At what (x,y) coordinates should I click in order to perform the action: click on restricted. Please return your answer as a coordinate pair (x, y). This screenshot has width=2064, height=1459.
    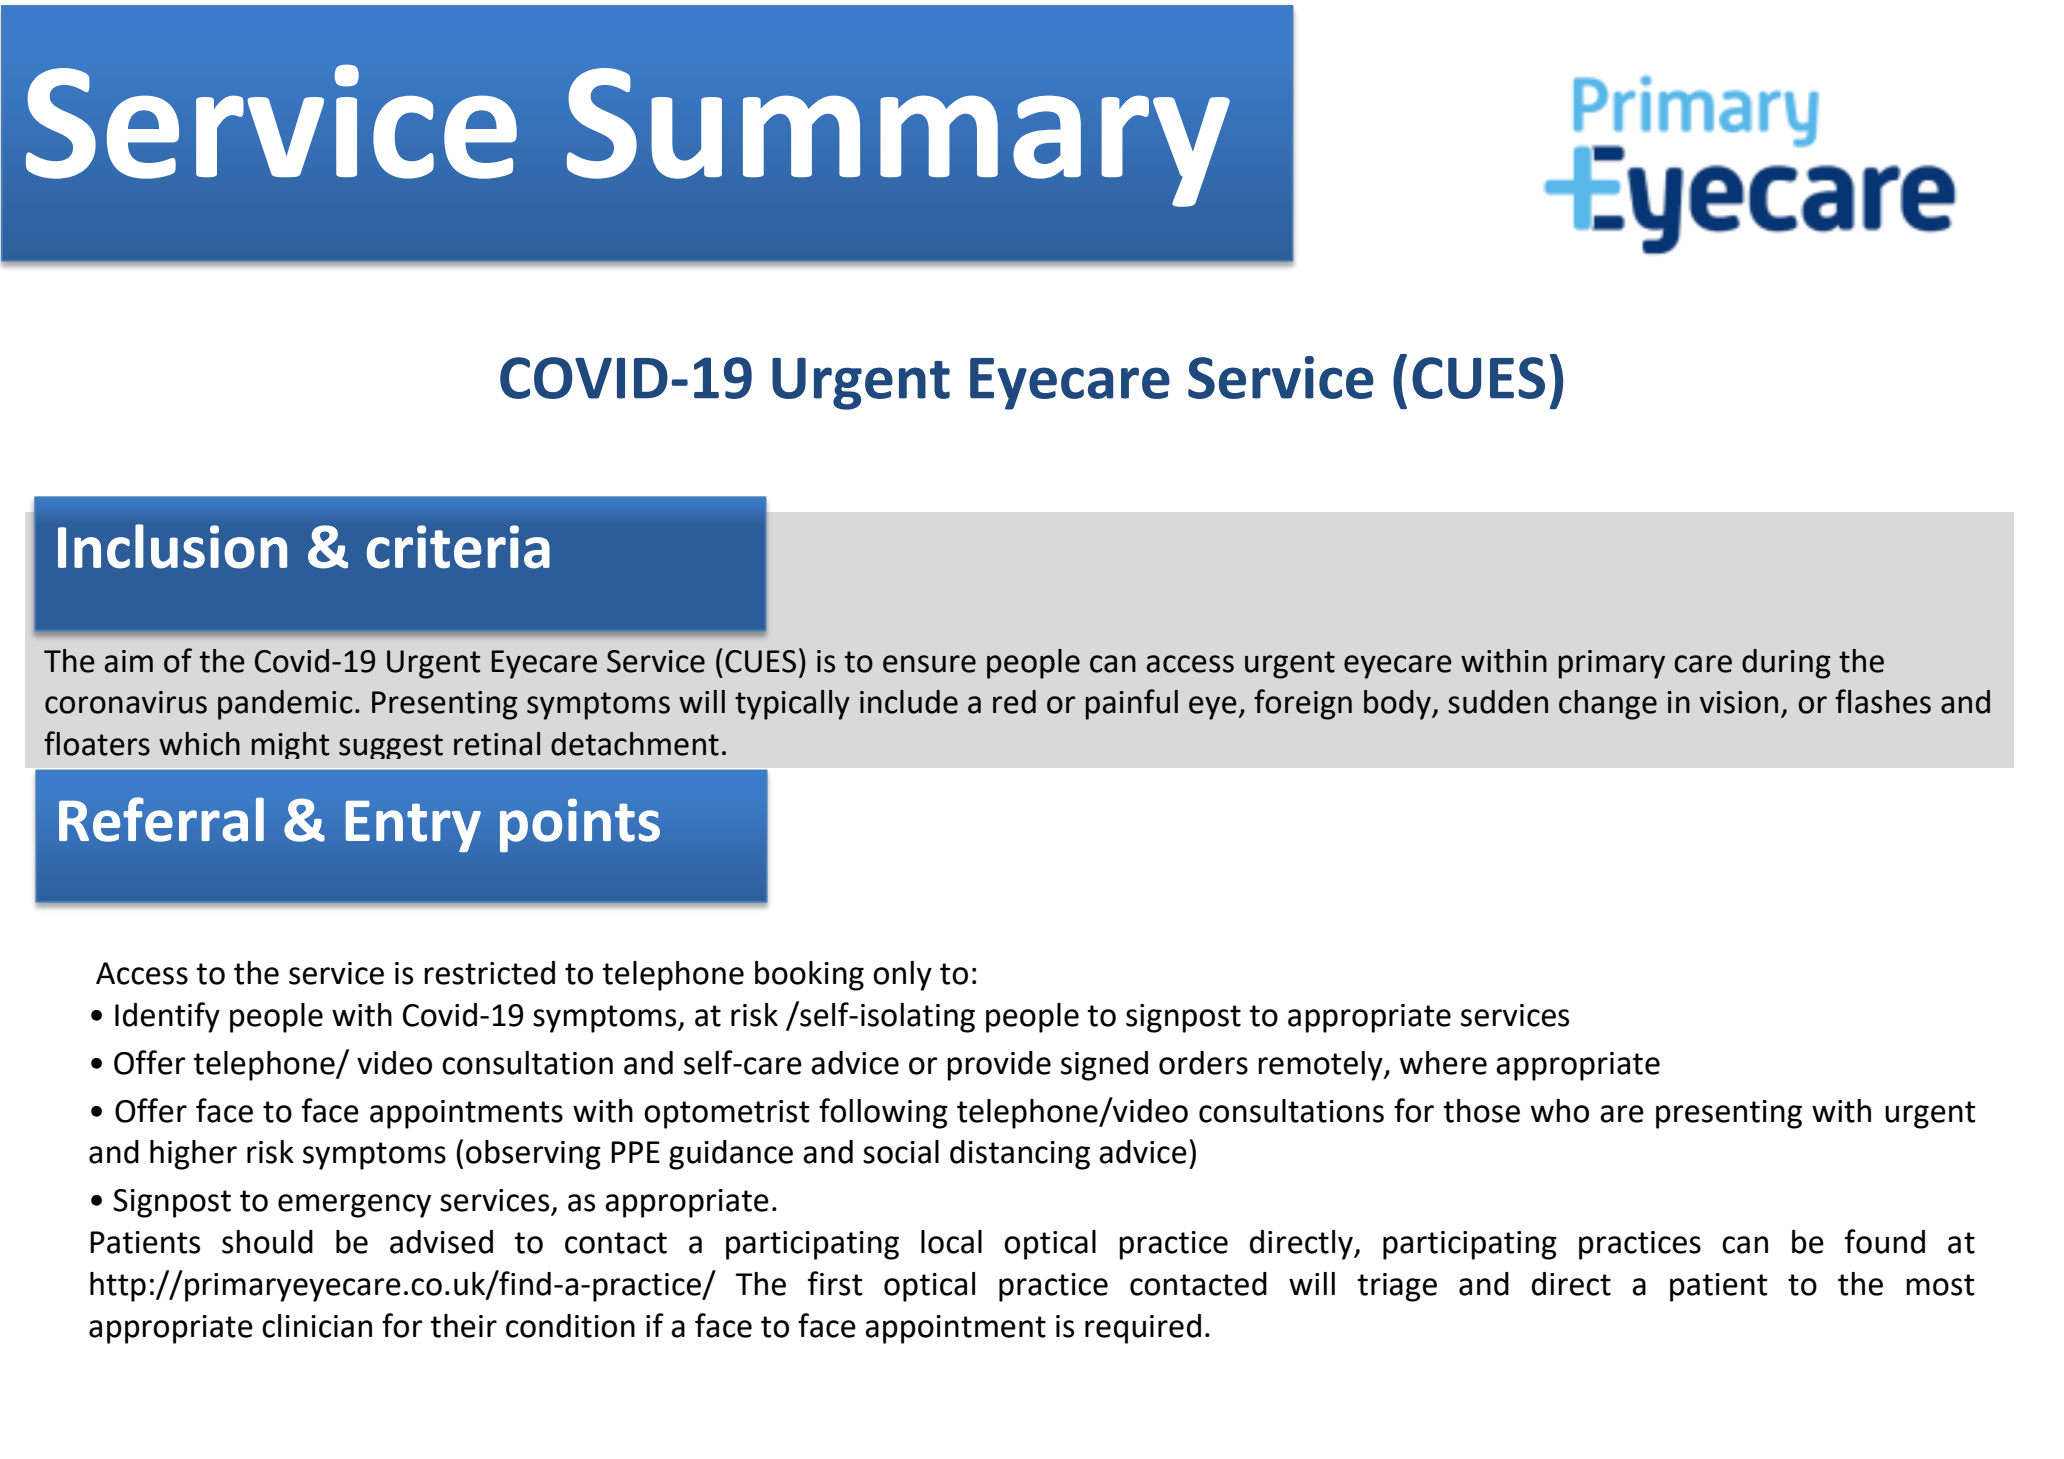
    Looking at the image, I should click on (489, 973).
